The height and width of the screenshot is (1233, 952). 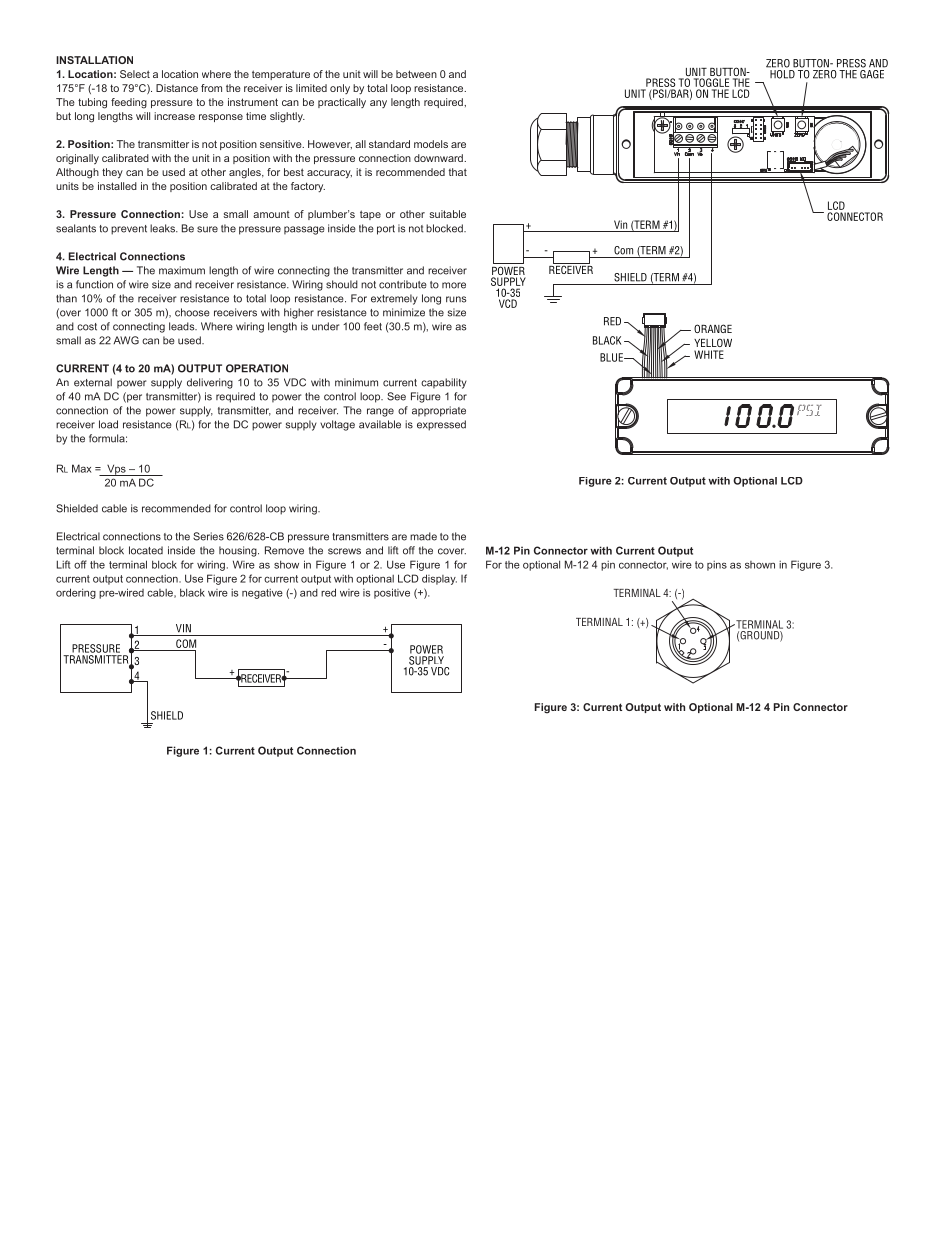 What do you see at coordinates (447, 214) in the screenshot?
I see `suitable` at bounding box center [447, 214].
